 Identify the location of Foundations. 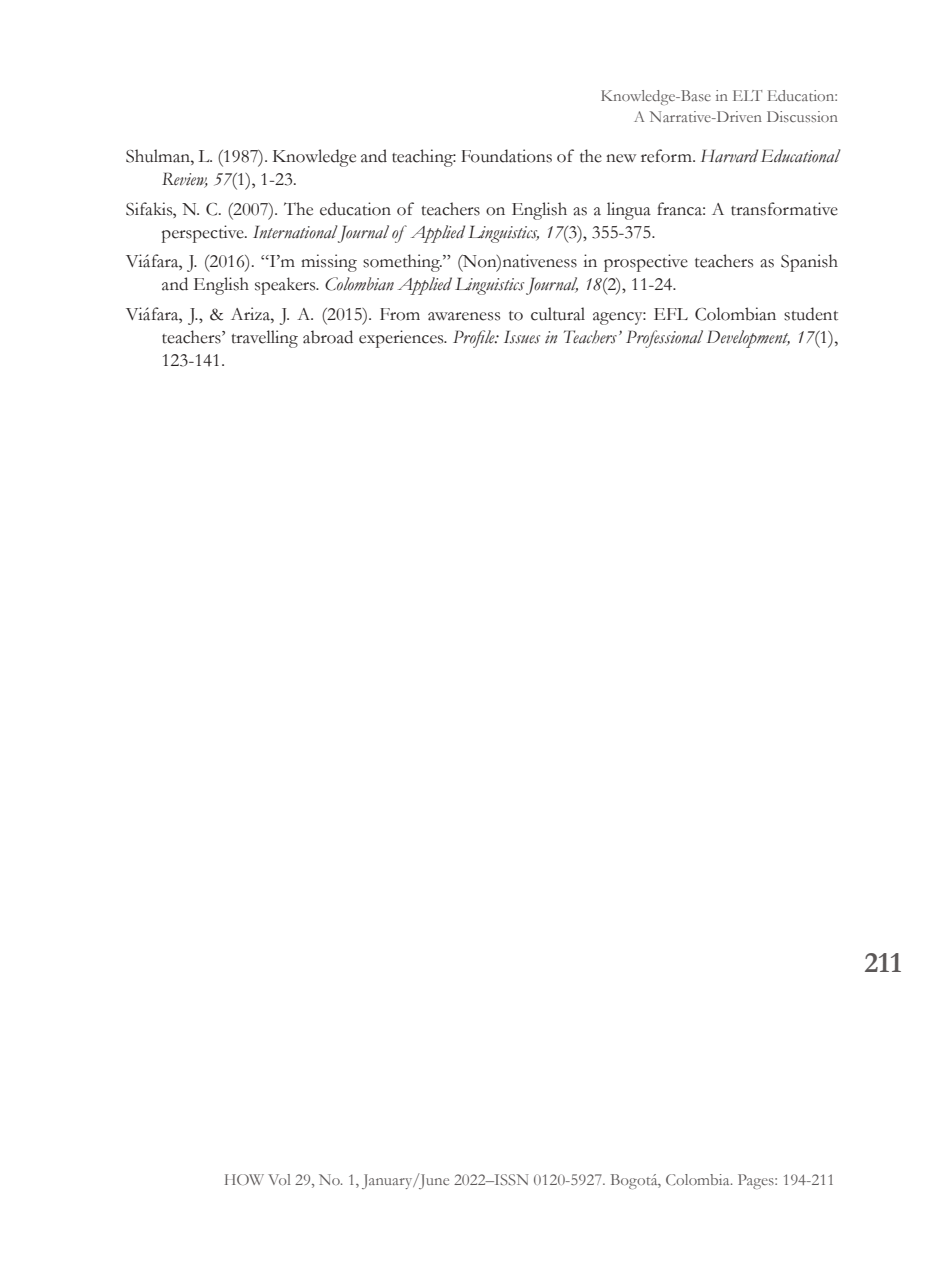
(506, 156).
